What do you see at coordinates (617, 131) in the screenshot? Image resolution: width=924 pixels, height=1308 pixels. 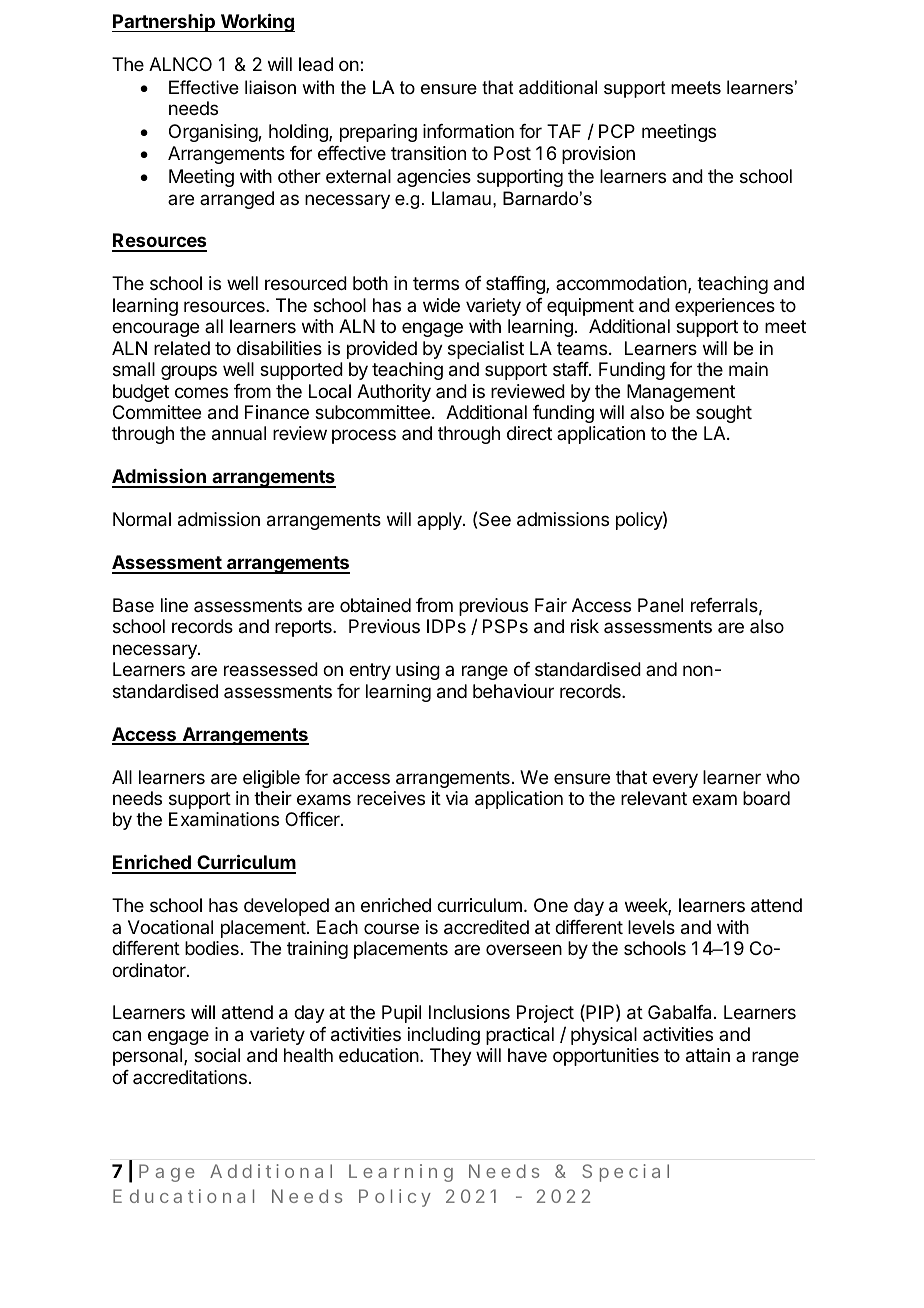 I see `PCP` at bounding box center [617, 131].
